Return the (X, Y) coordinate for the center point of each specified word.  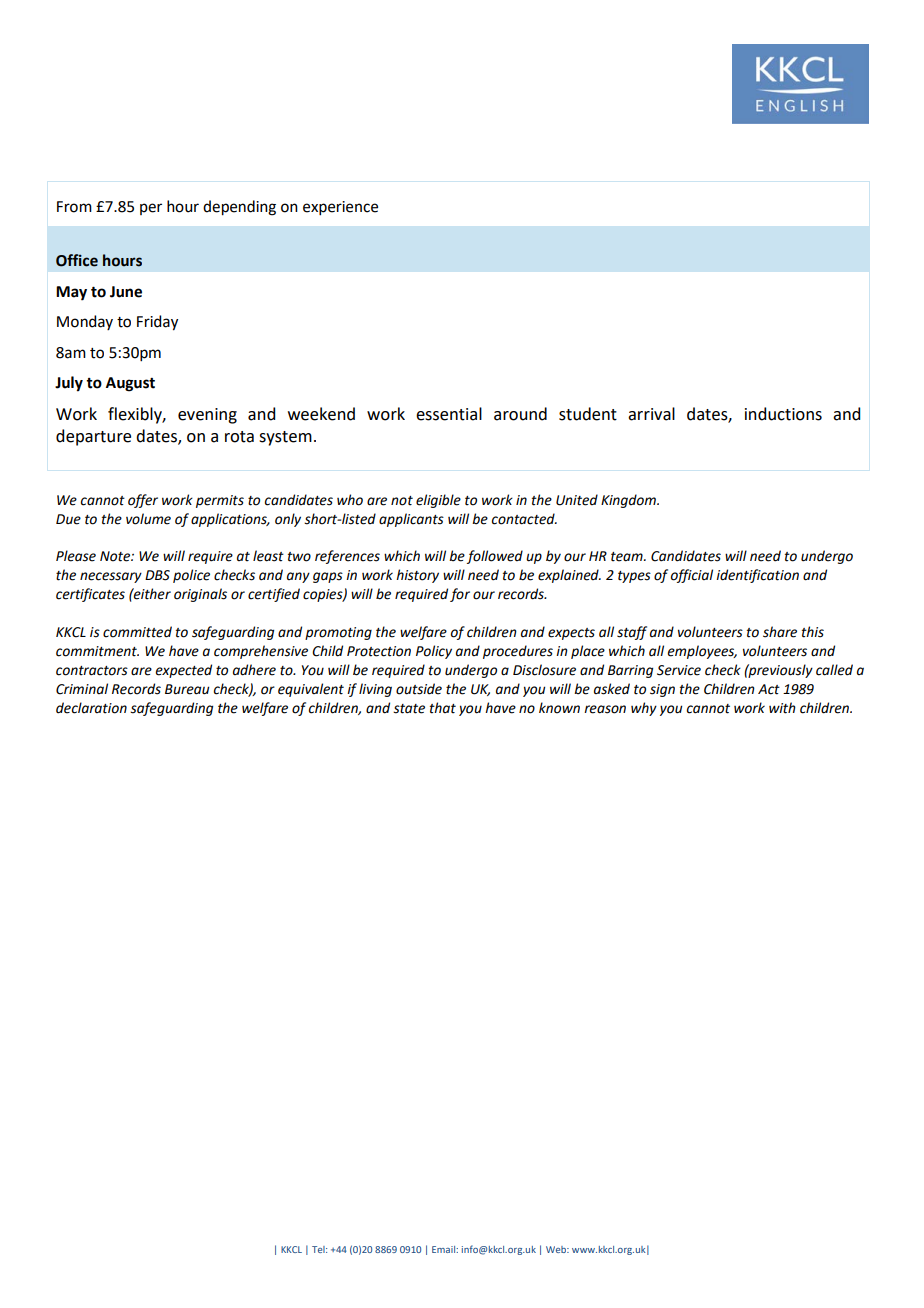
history (417, 576)
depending (239, 208)
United (577, 500)
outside (419, 689)
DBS (157, 575)
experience (340, 208)
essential (449, 414)
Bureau (187, 689)
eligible (438, 501)
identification (757, 576)
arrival (651, 414)
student (588, 414)
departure (93, 437)
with (782, 708)
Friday (157, 323)
